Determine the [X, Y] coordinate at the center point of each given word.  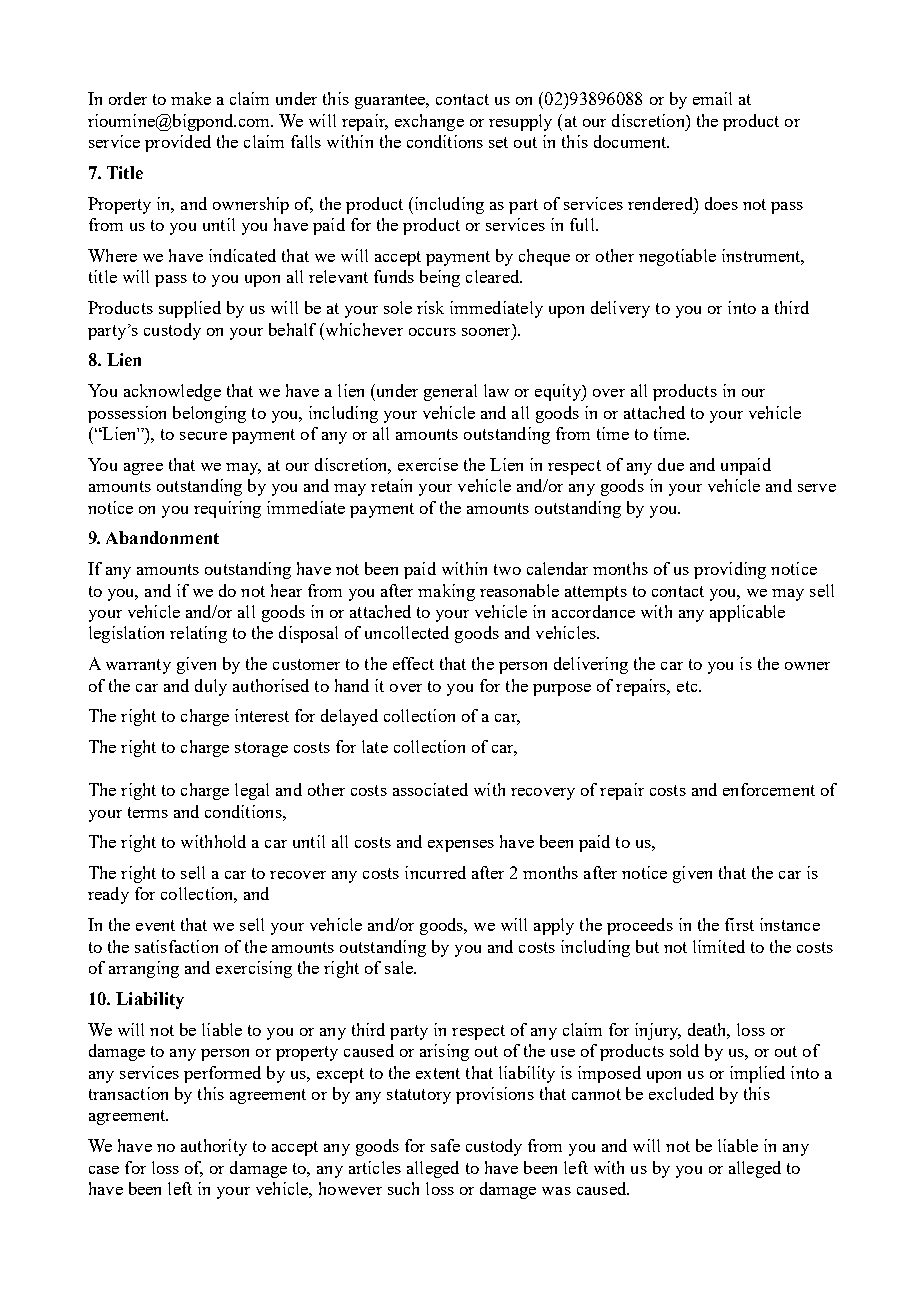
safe [445, 1145]
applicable [747, 613]
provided [178, 143]
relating [198, 634]
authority [214, 1147]
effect [413, 663]
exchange [429, 122]
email [712, 98]
